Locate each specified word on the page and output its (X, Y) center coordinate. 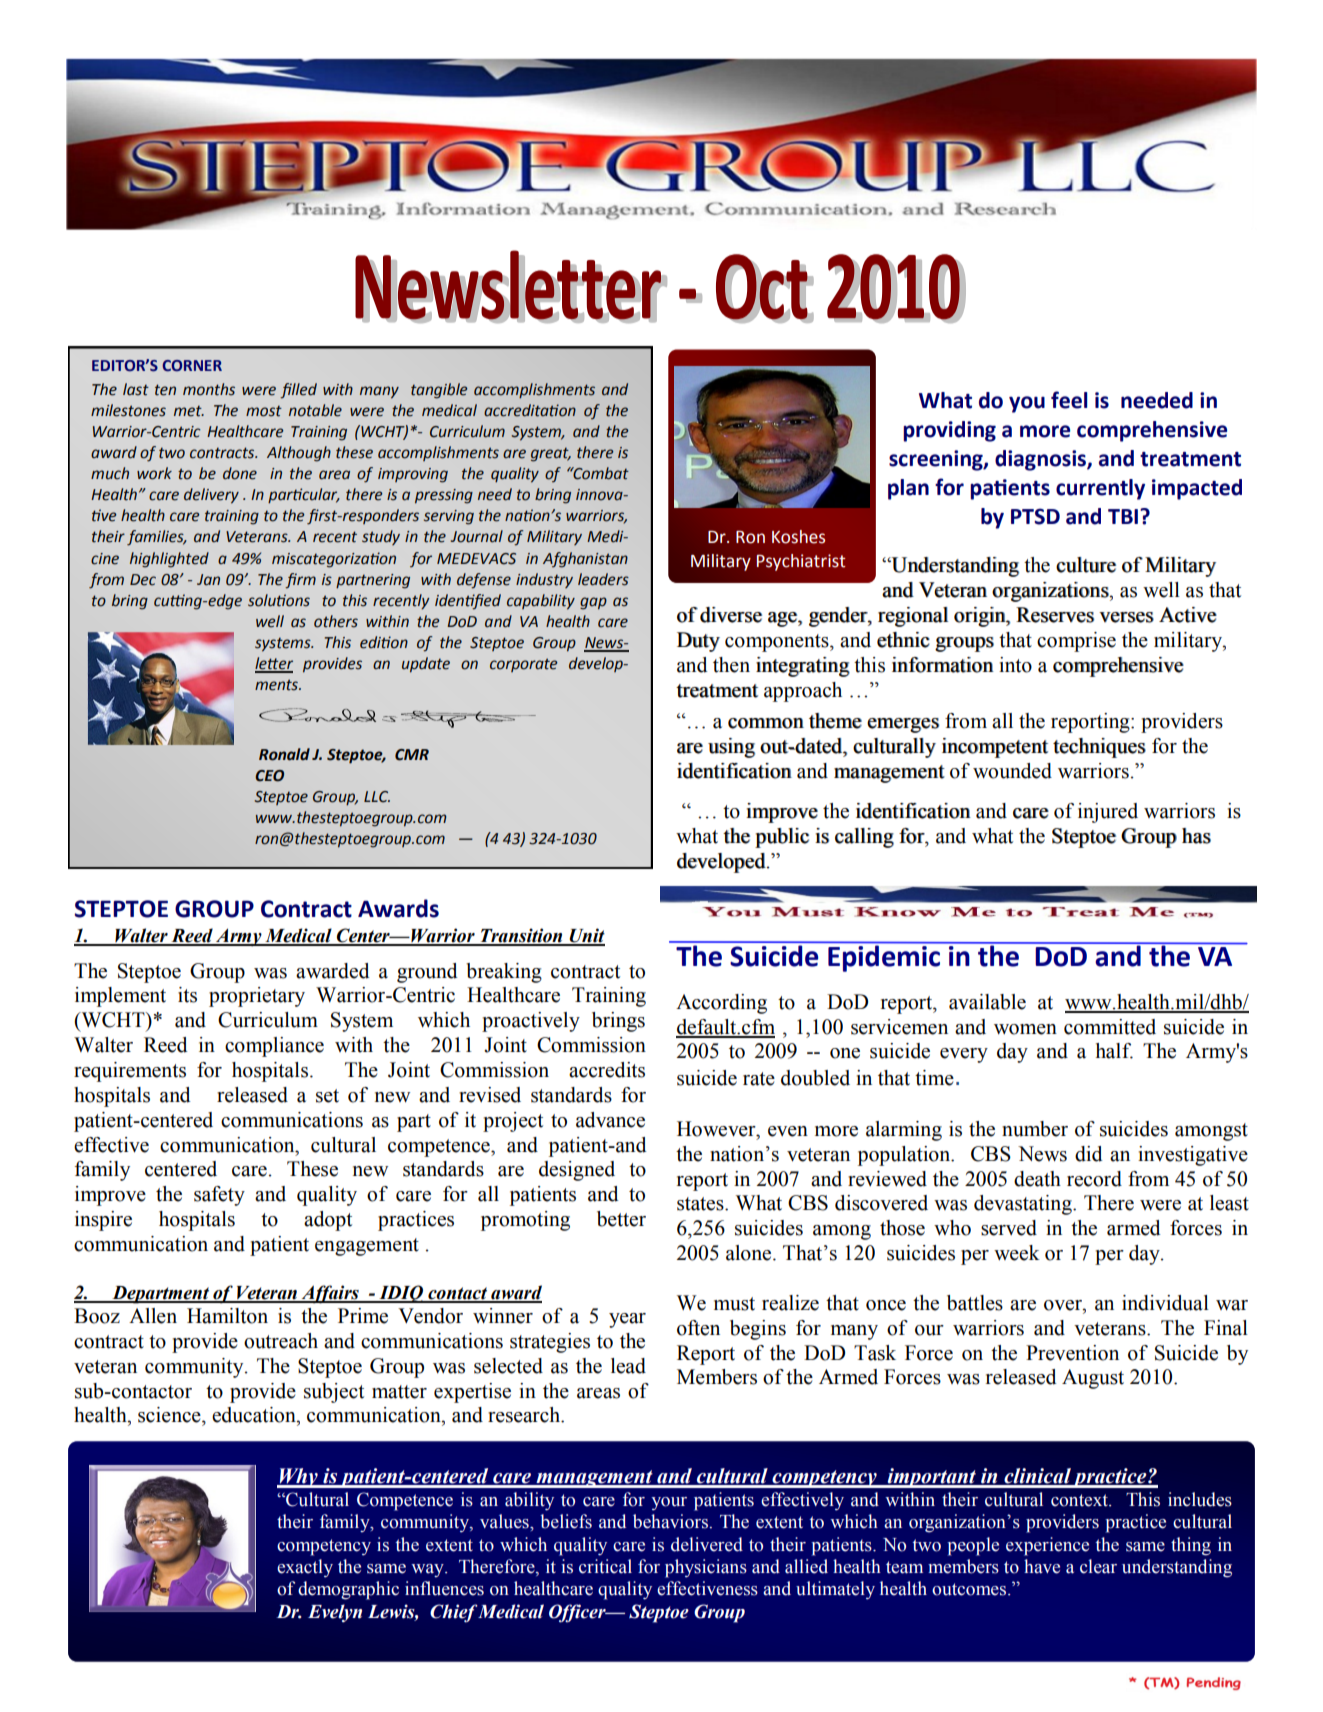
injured (1108, 813)
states (701, 1204)
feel (1069, 400)
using (731, 748)
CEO (269, 776)
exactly (305, 1568)
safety (219, 1196)
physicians (706, 1568)
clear (1098, 1566)
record (1094, 1179)
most (264, 411)
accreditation (530, 410)
